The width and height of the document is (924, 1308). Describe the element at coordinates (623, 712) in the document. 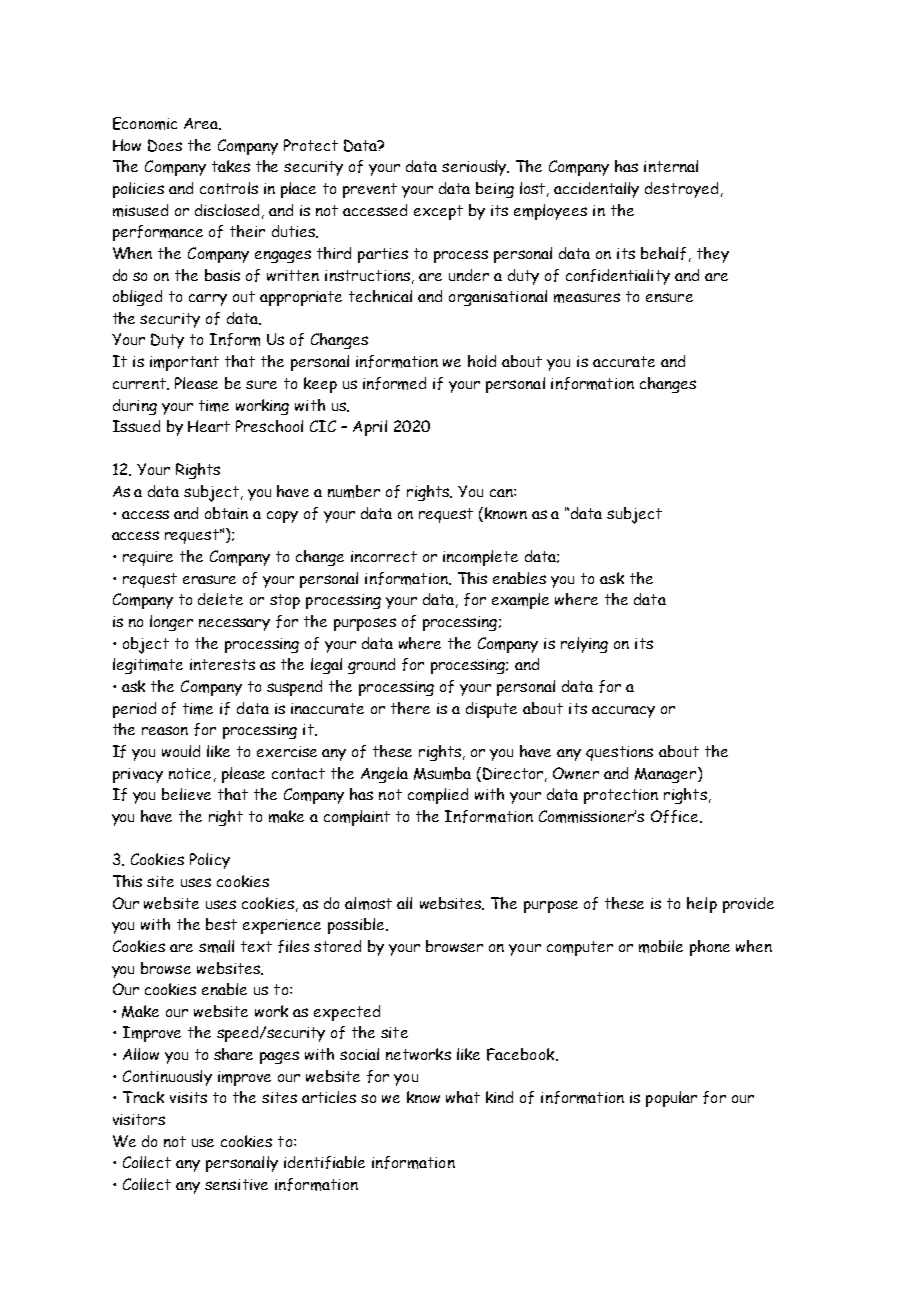

I see `accuracy` at that location.
